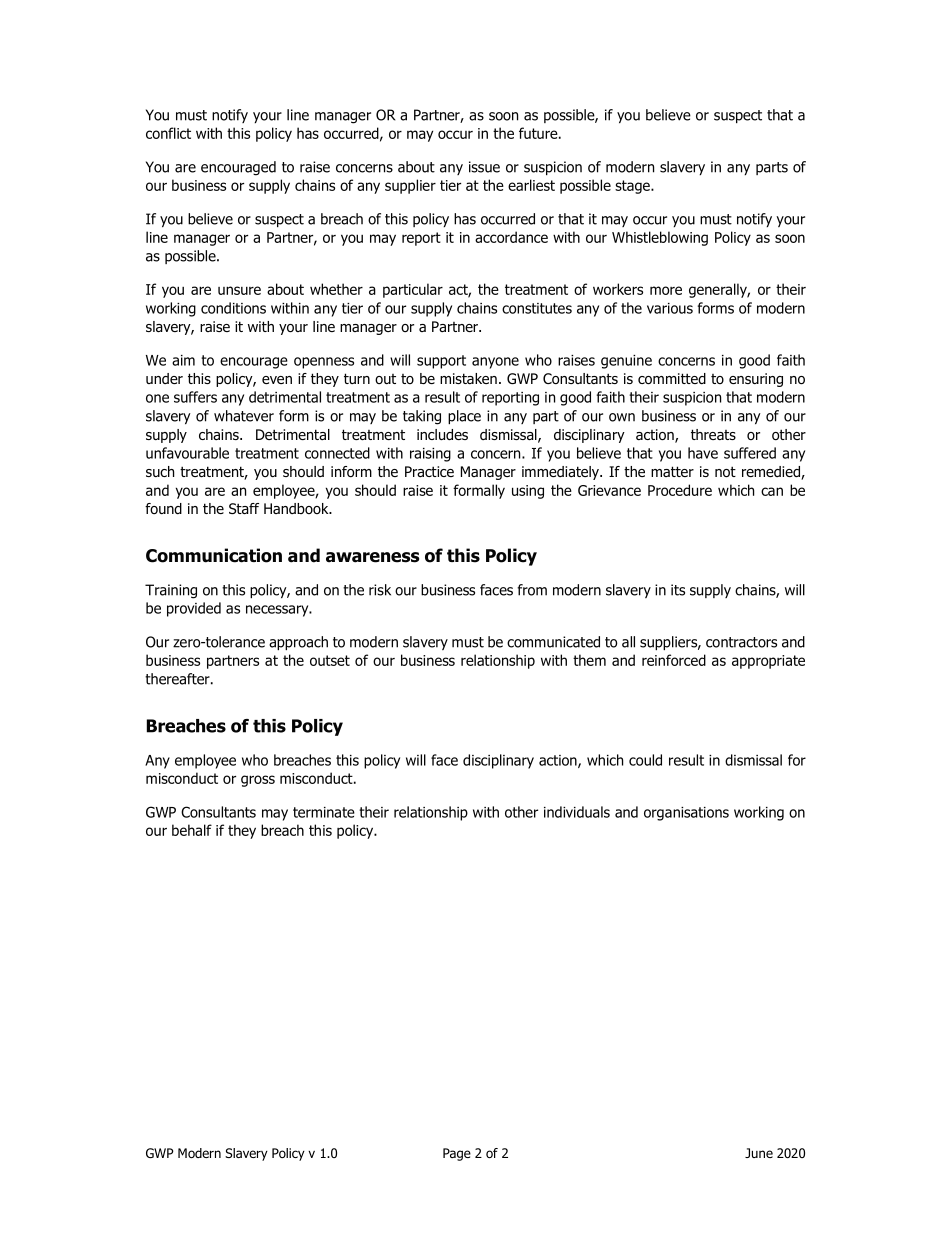  I want to click on individuals, so click(577, 812).
